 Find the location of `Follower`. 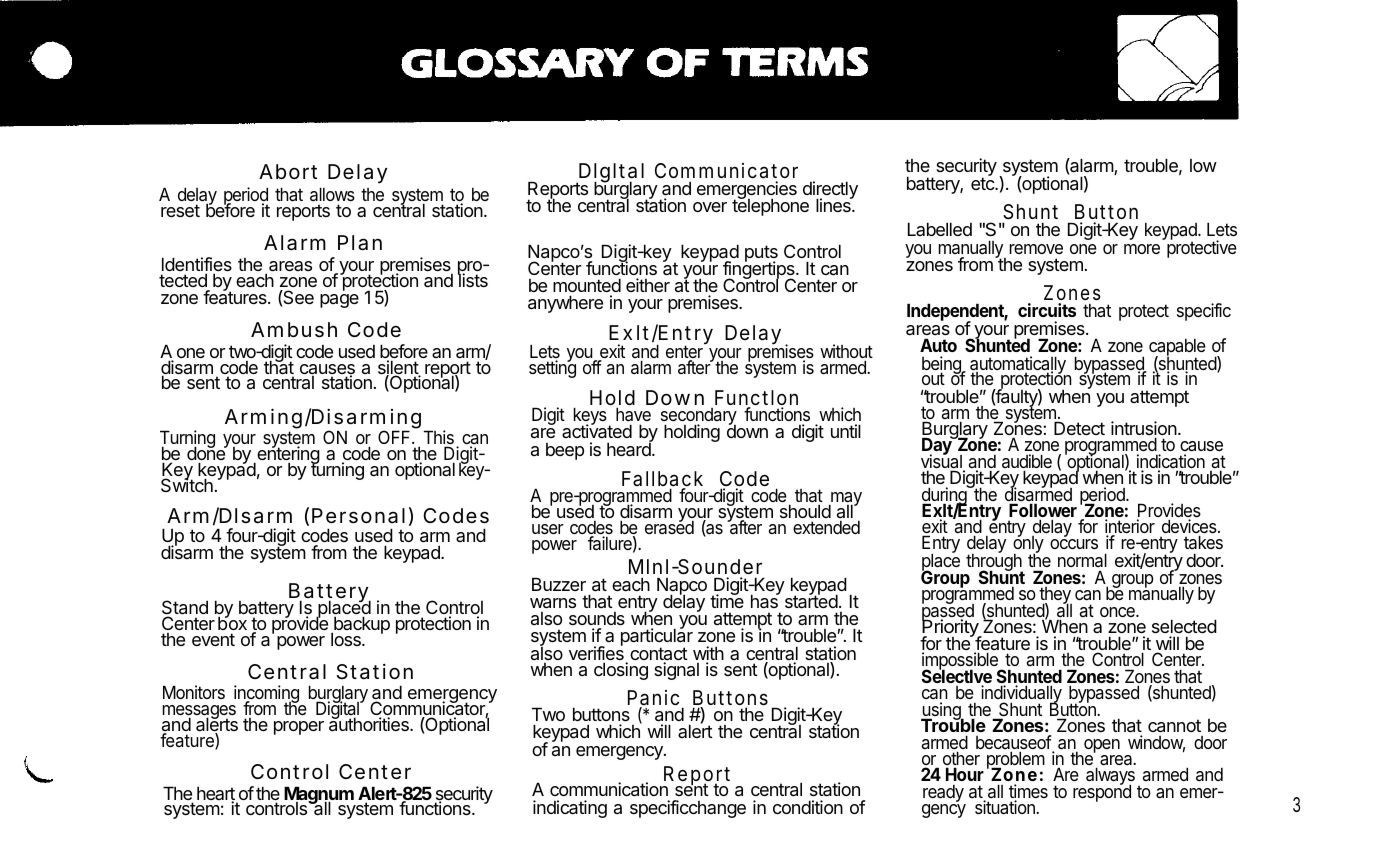

Follower is located at coordinates (1043, 512).
